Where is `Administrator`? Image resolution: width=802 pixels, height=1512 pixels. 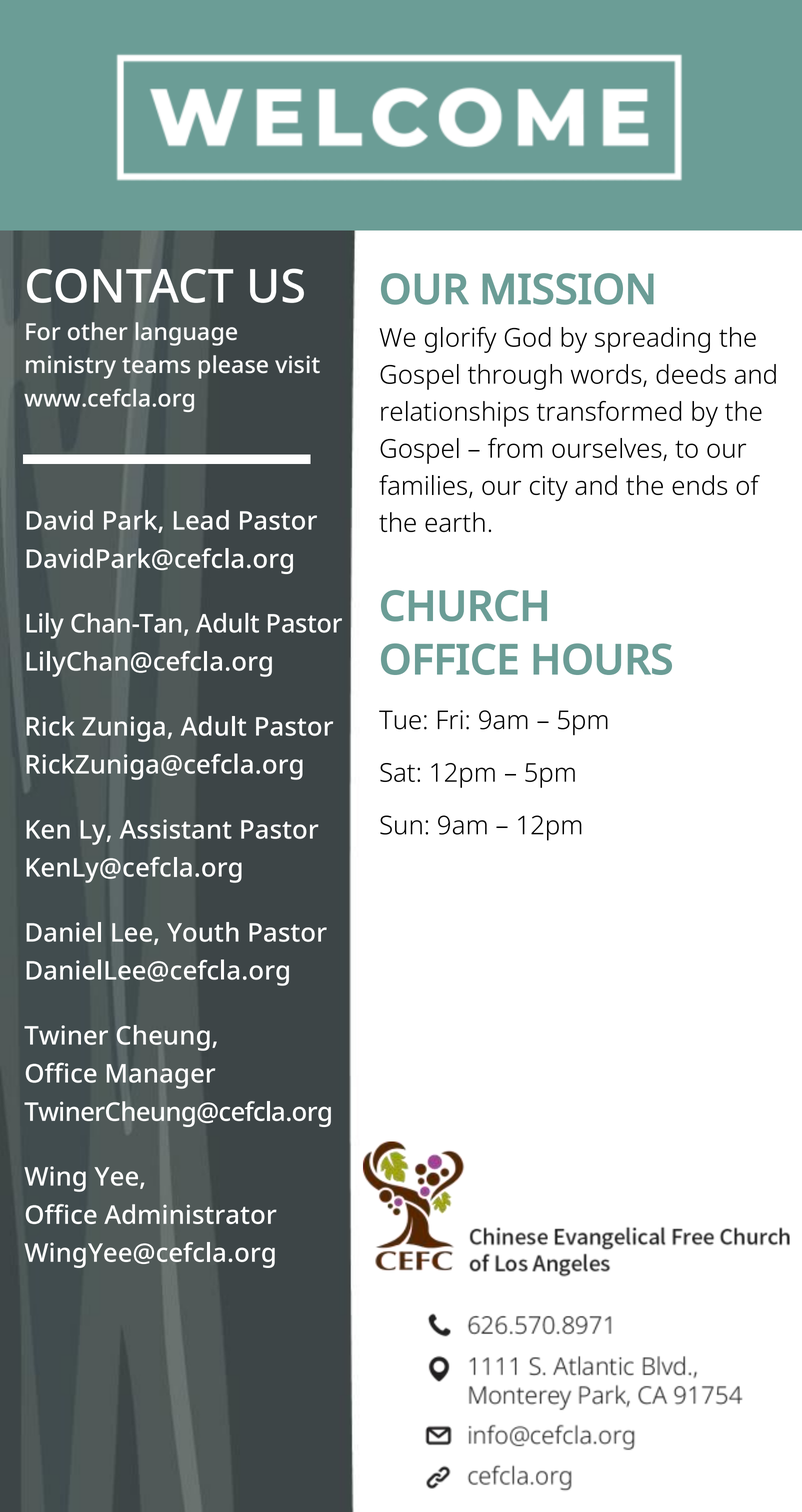 Administrator is located at coordinates (190, 1214).
